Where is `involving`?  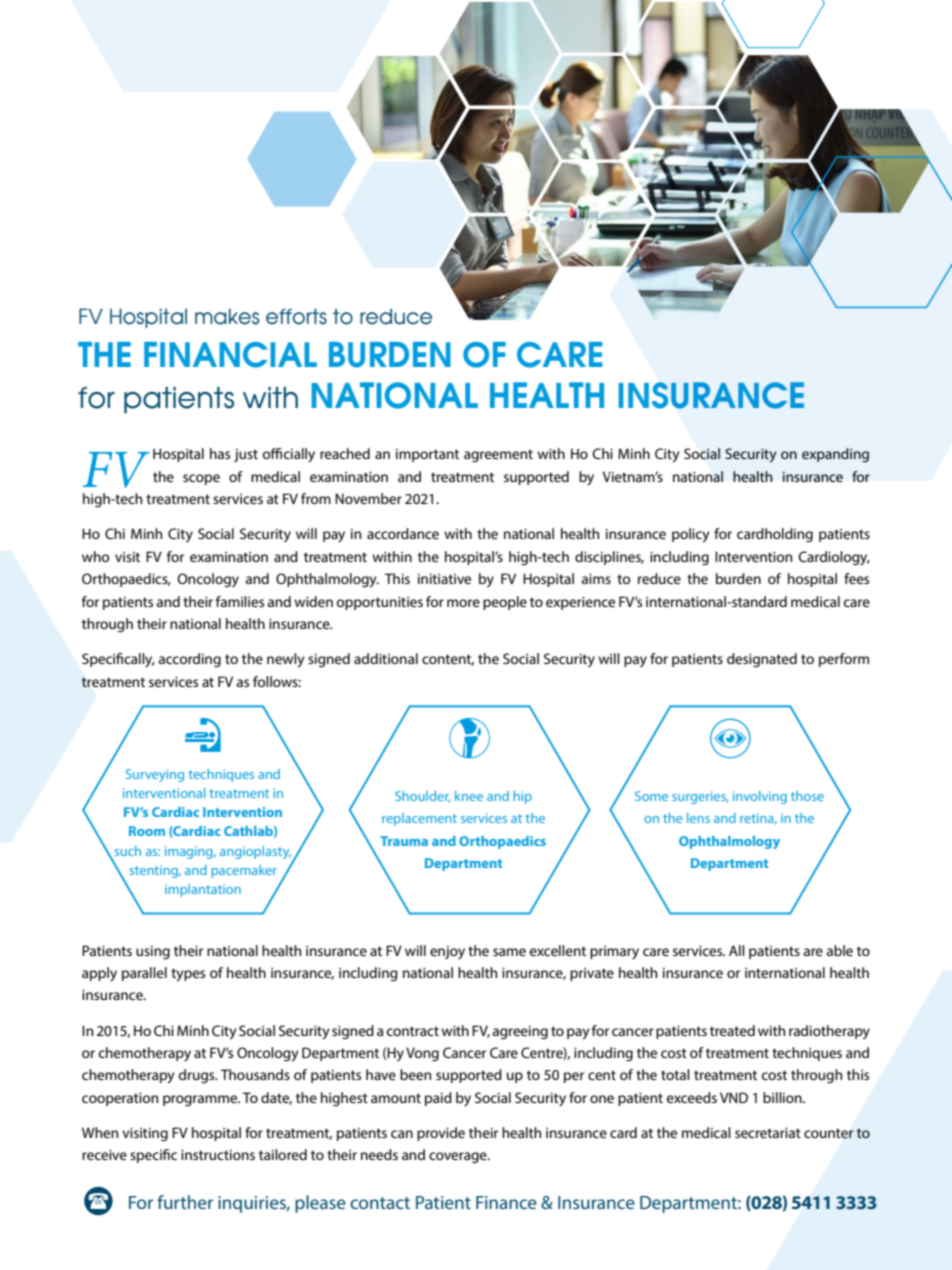 involving is located at coordinates (760, 797).
